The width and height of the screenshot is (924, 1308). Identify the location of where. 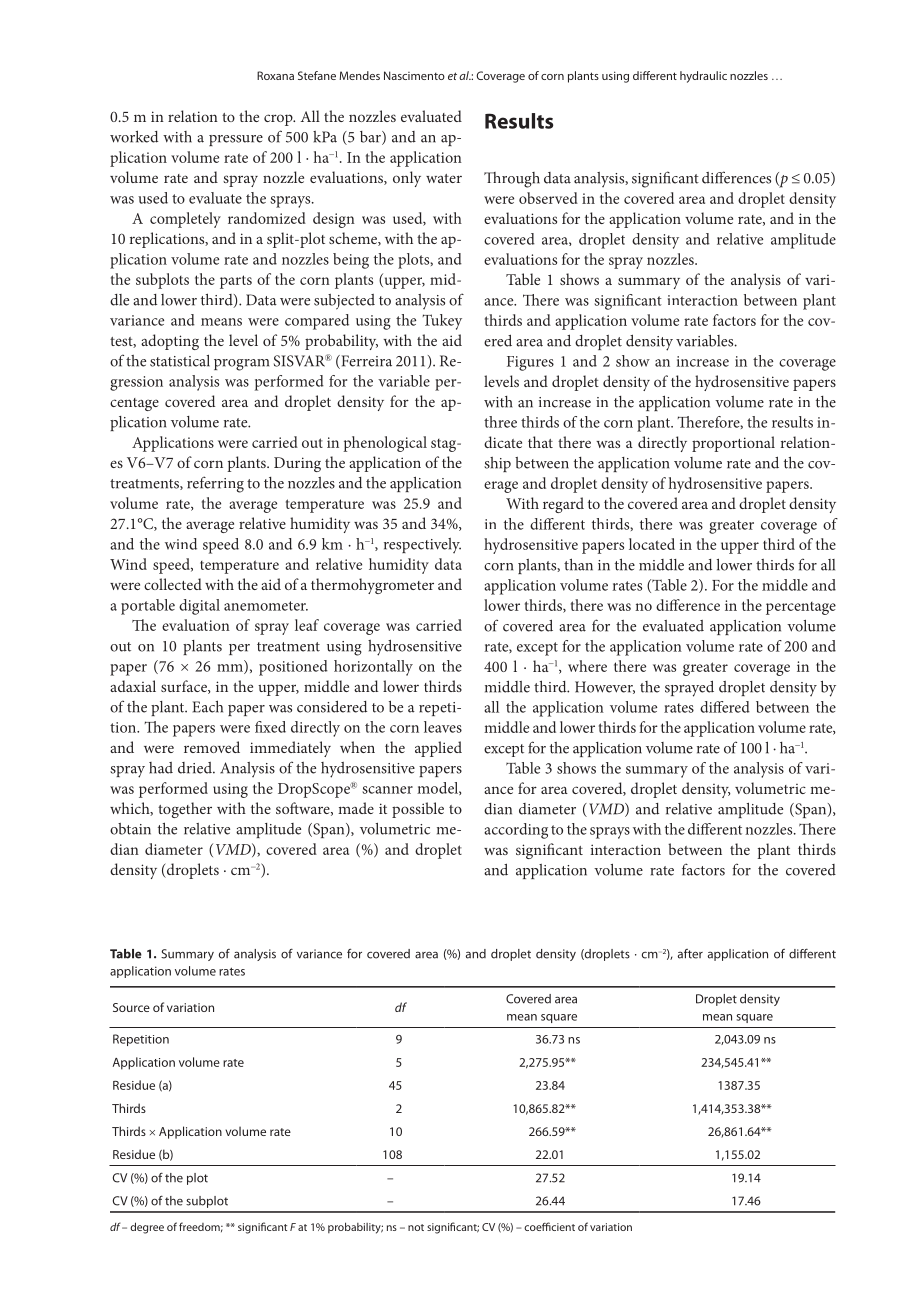
(587, 666).
